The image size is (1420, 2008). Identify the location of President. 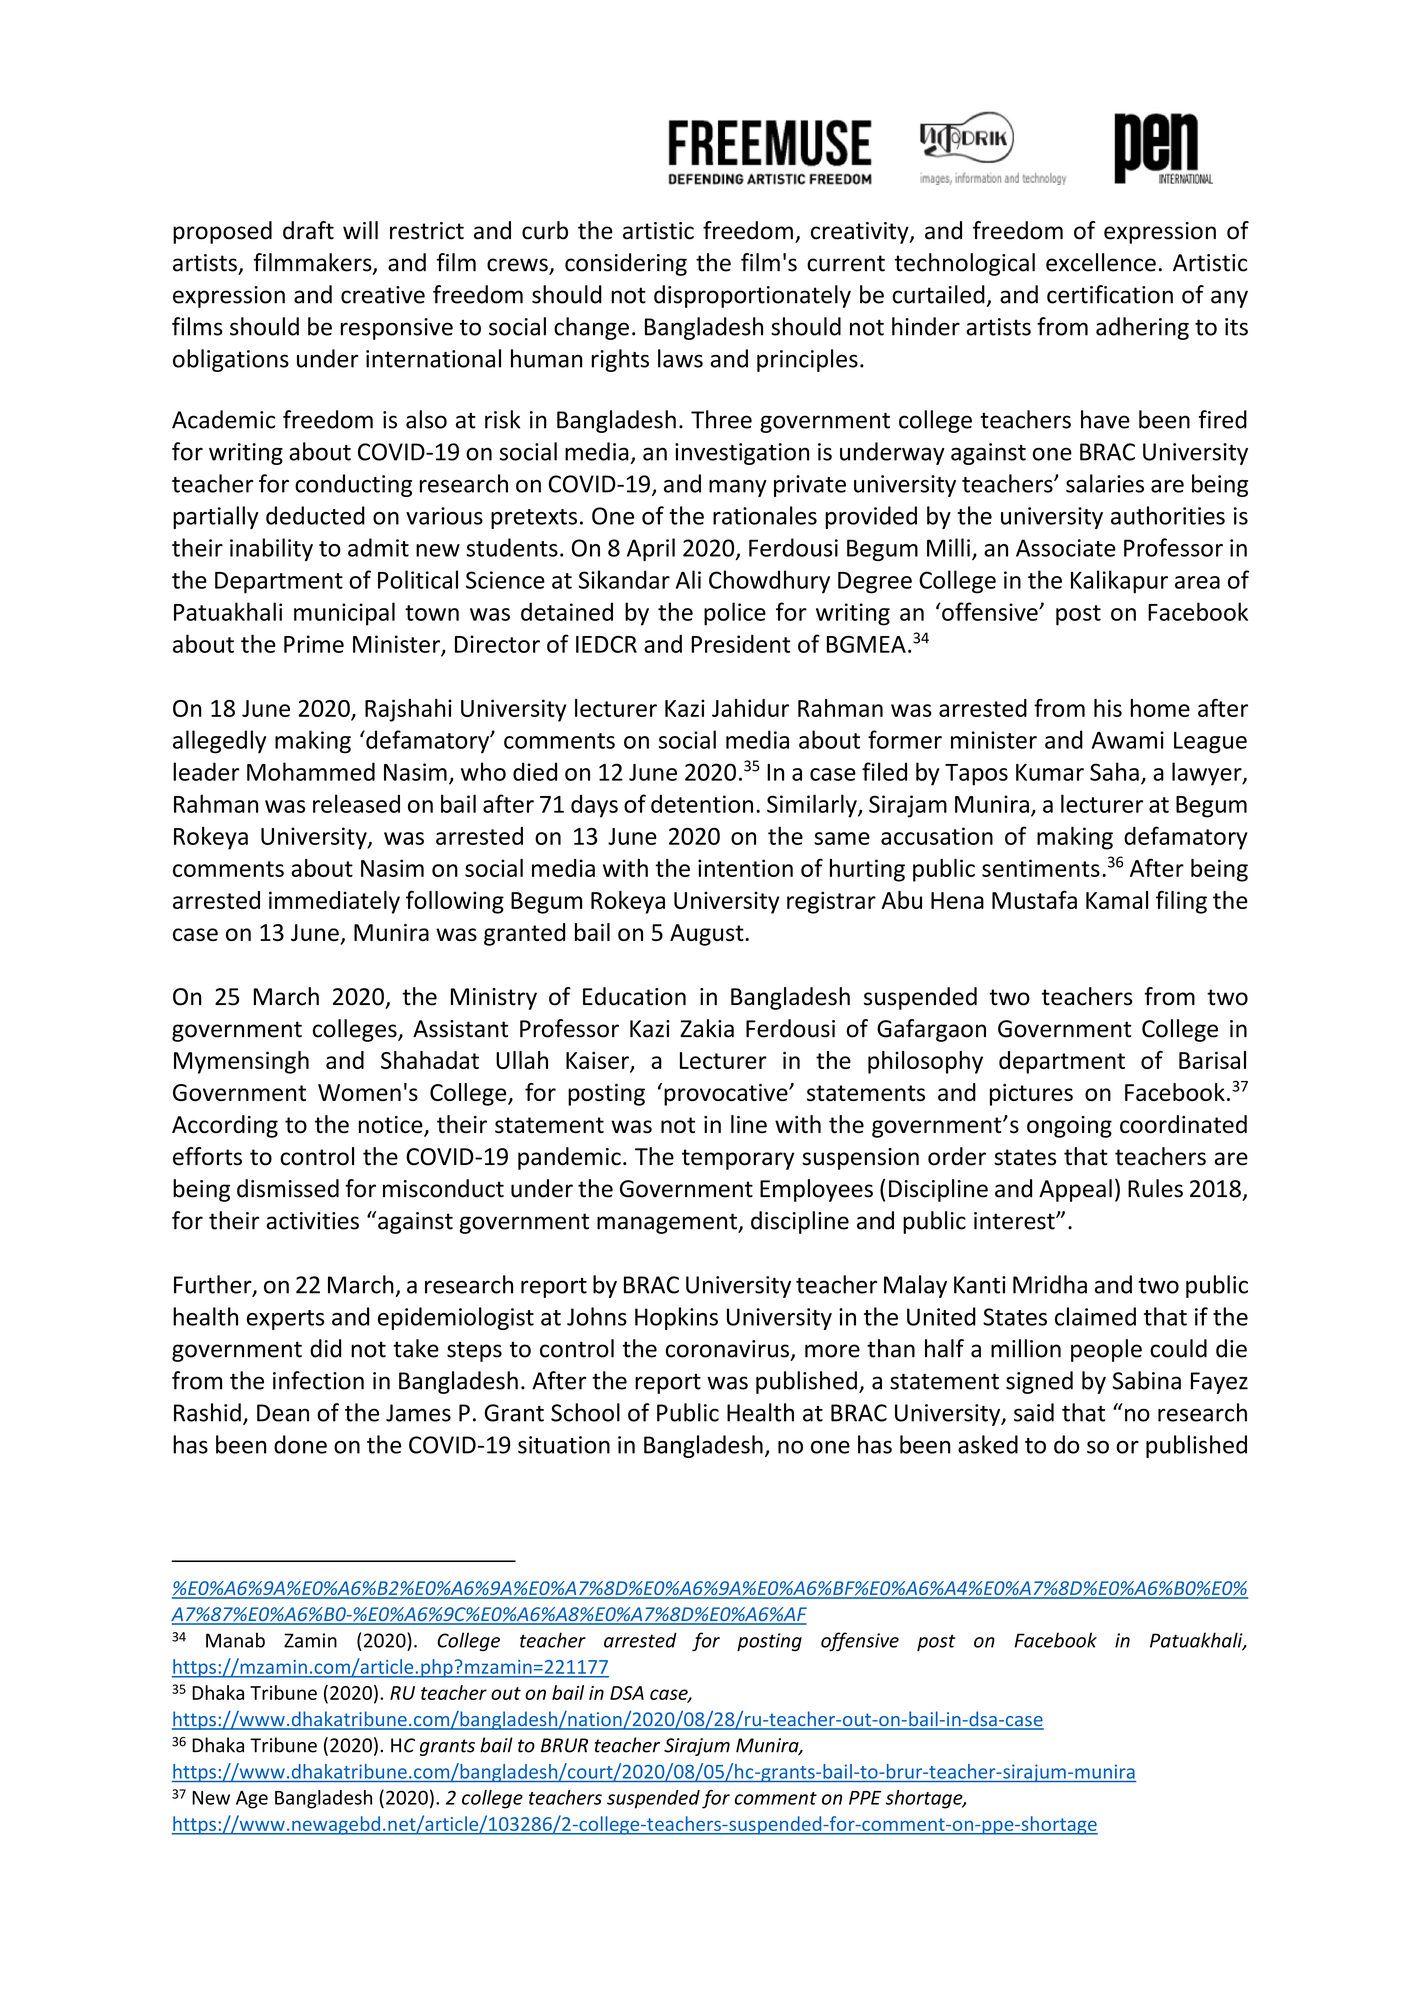
(740, 643).
